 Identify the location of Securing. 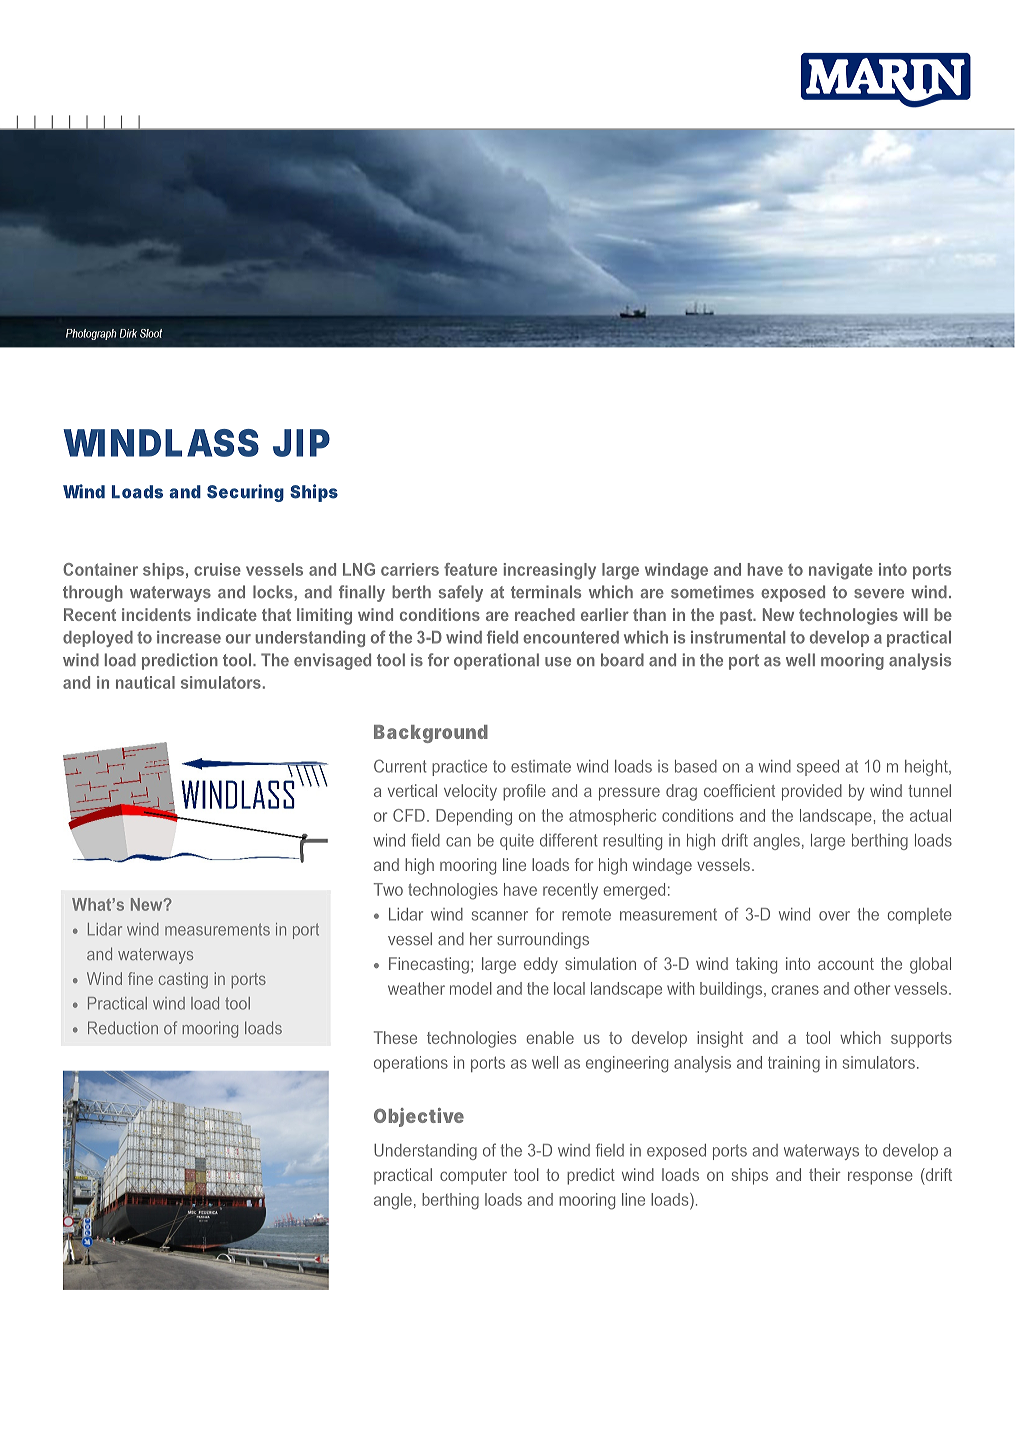
(245, 493).
